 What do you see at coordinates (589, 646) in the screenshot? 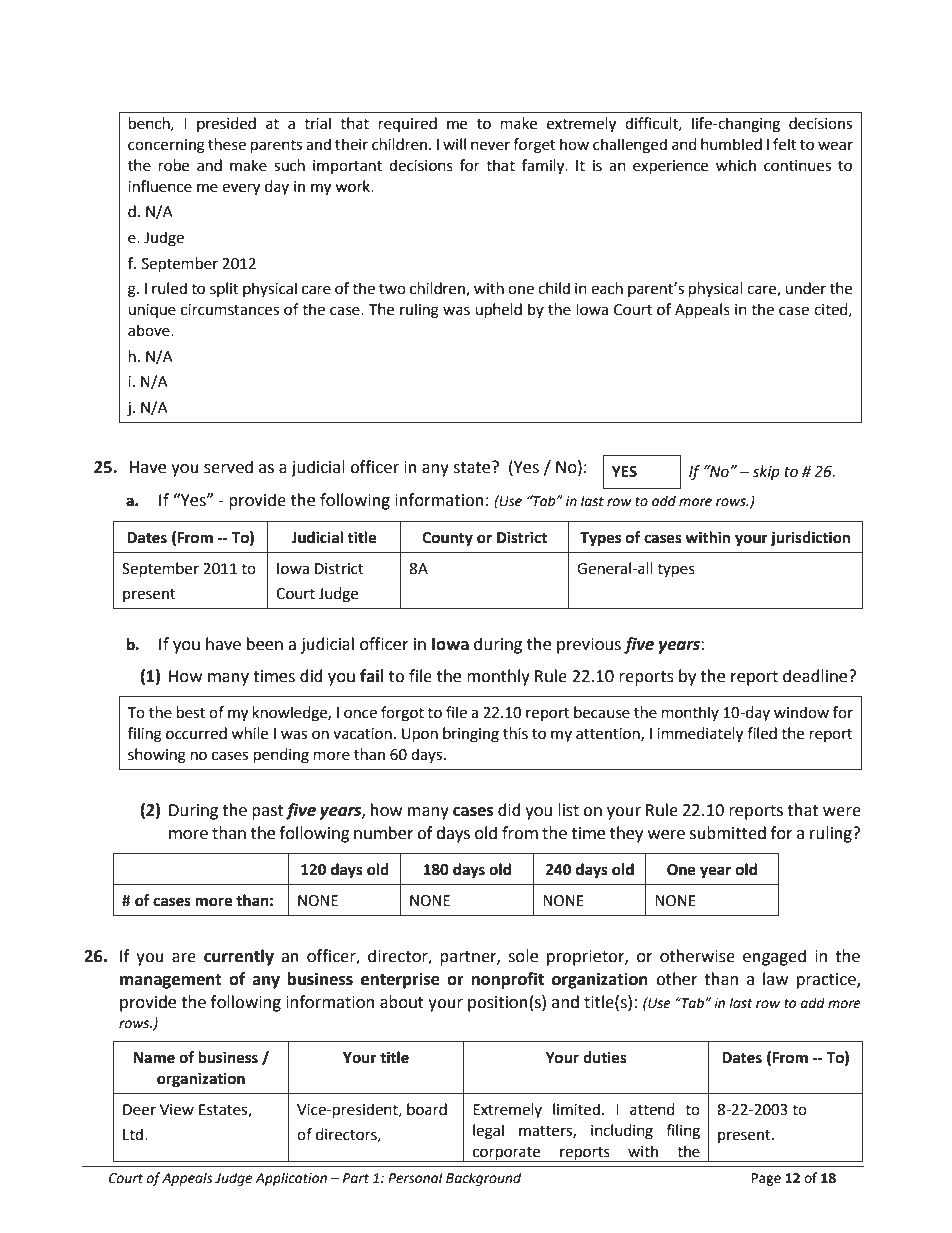
I see `previous` at bounding box center [589, 646].
